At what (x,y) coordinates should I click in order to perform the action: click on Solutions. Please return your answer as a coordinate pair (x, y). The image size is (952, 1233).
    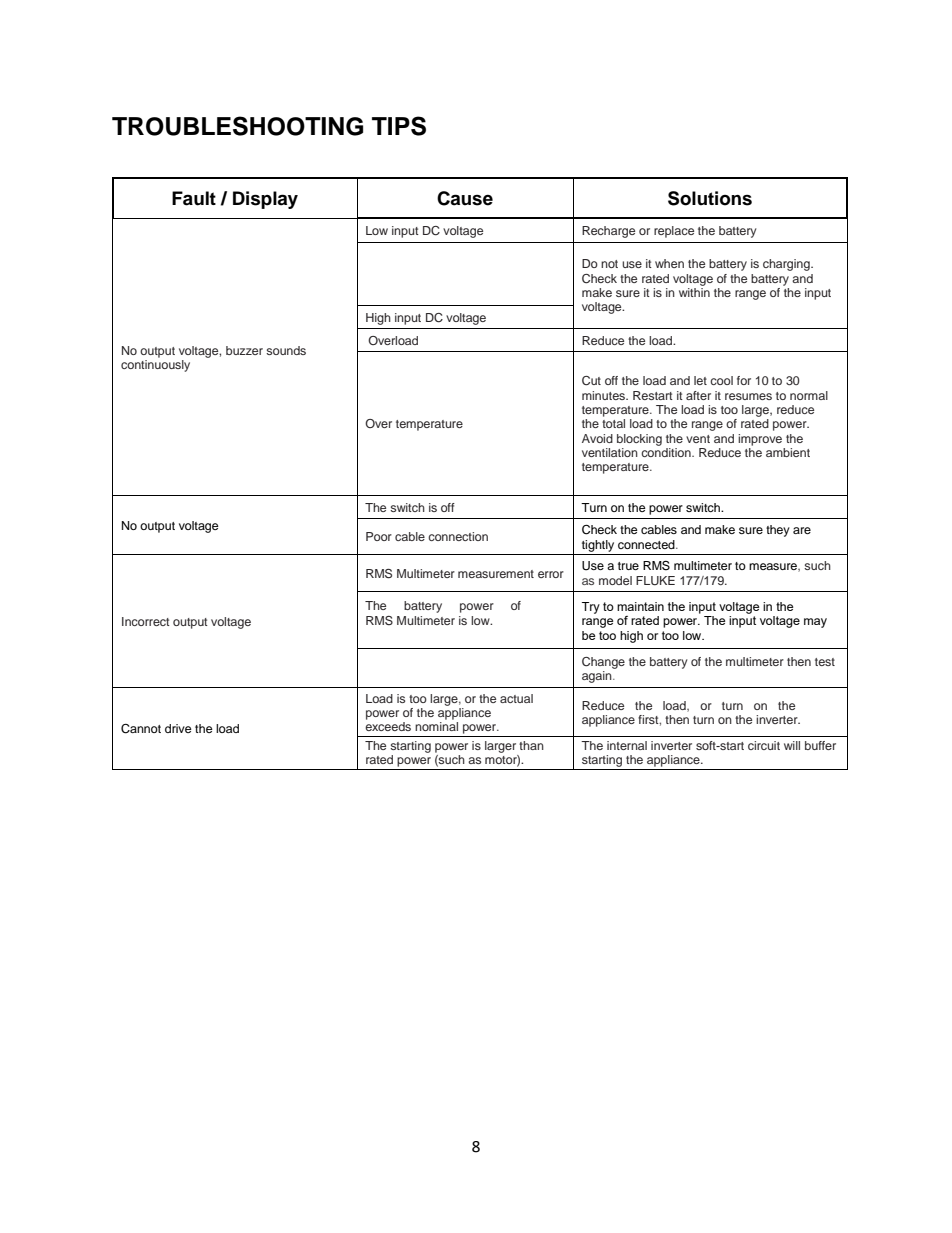
    Looking at the image, I should click on (710, 198).
